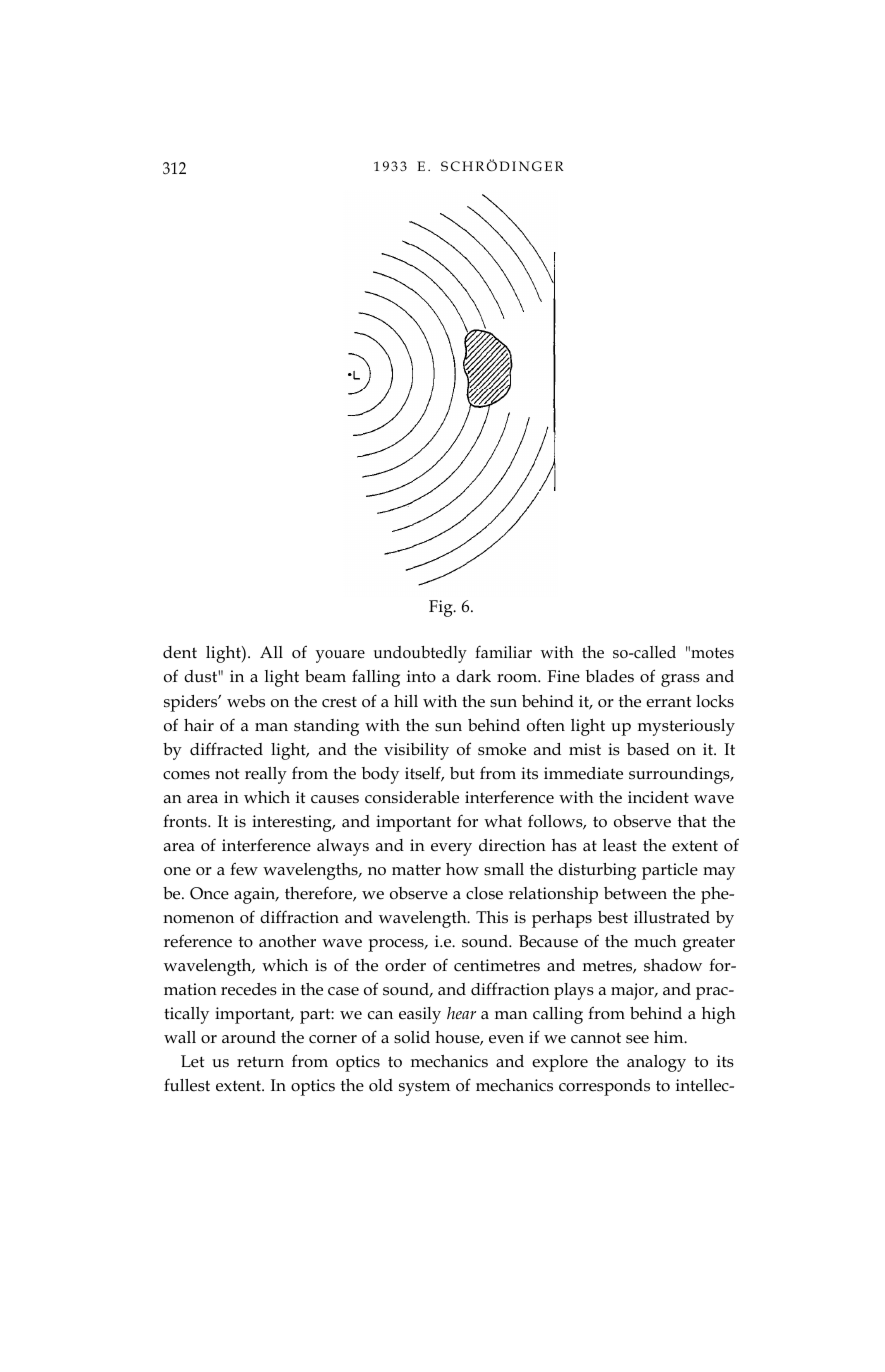  Describe the element at coordinates (260, 1062) in the screenshot. I see `return` at that location.
